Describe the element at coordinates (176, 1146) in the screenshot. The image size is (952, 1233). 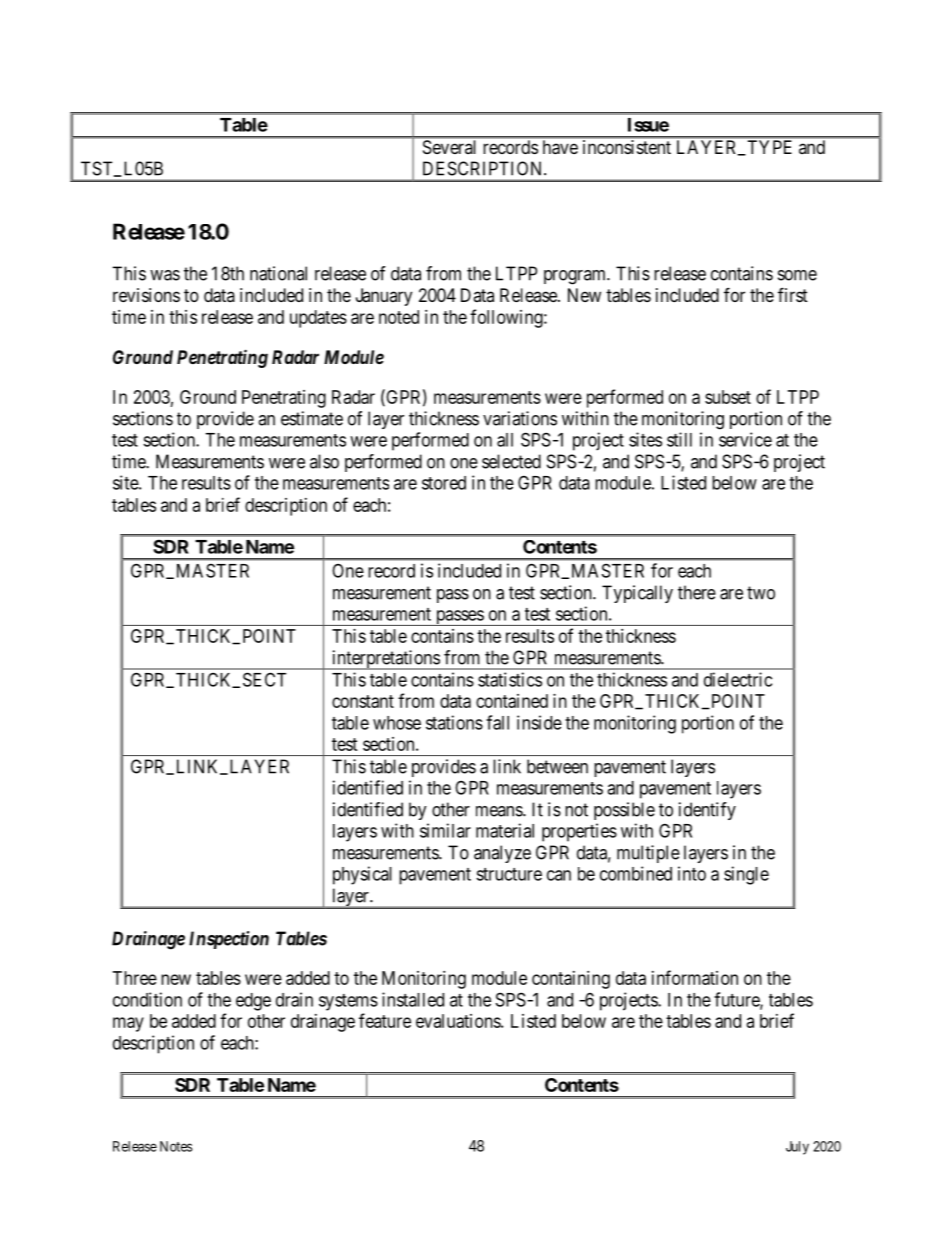
I see `Notes` at that location.
